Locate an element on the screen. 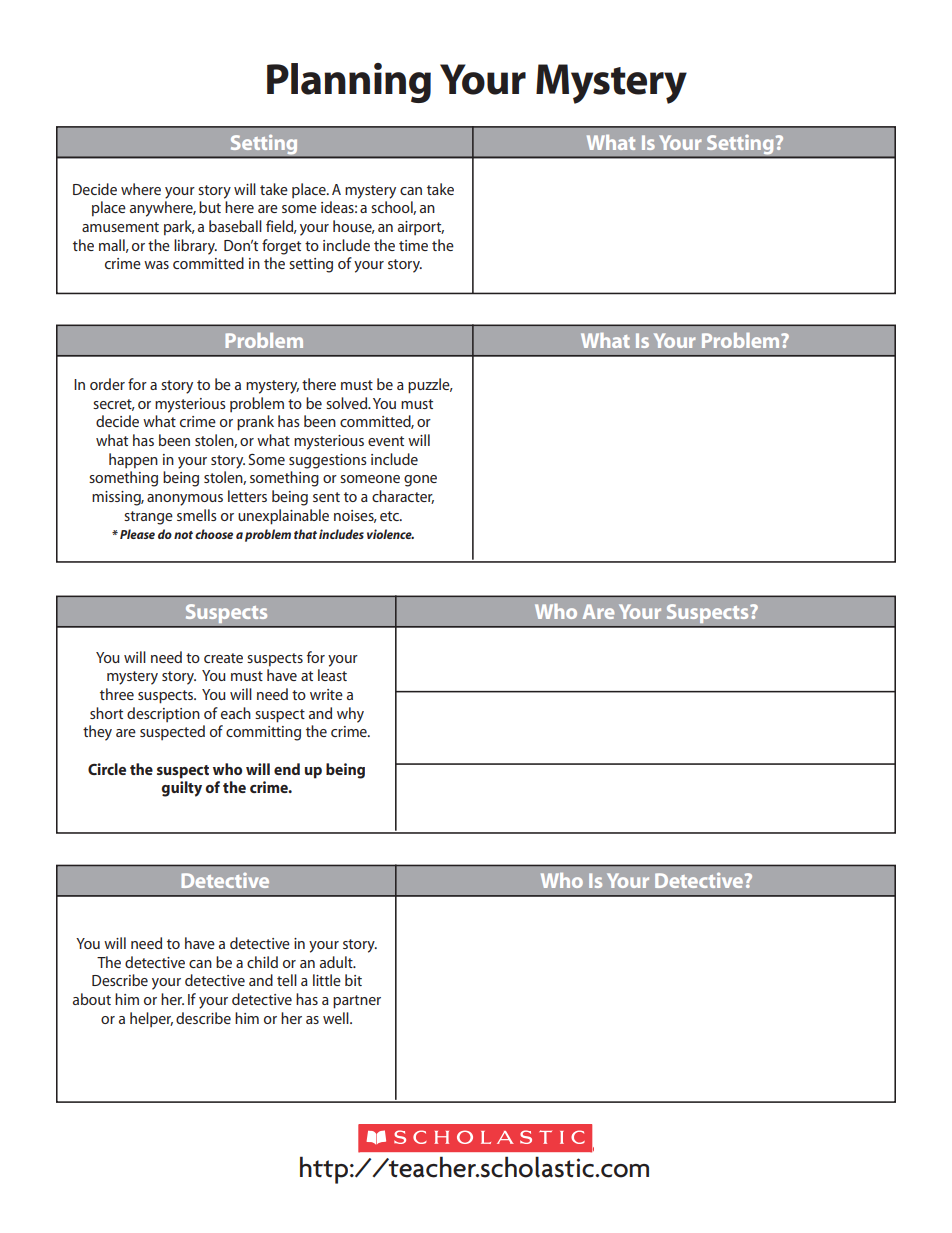 This screenshot has height=1233, width=952. but is located at coordinates (210, 207).
